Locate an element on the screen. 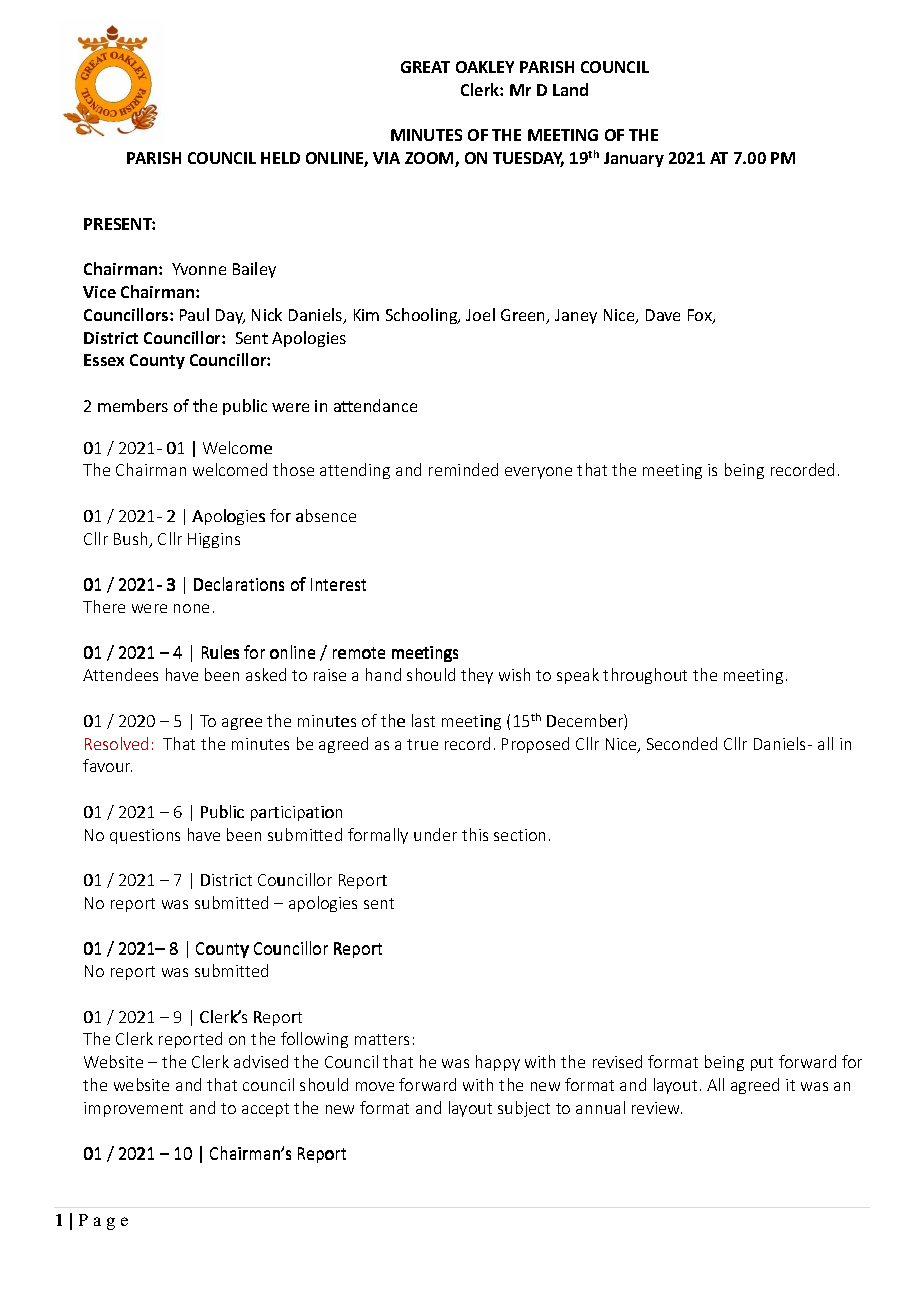  Seconded is located at coordinates (682, 743).
